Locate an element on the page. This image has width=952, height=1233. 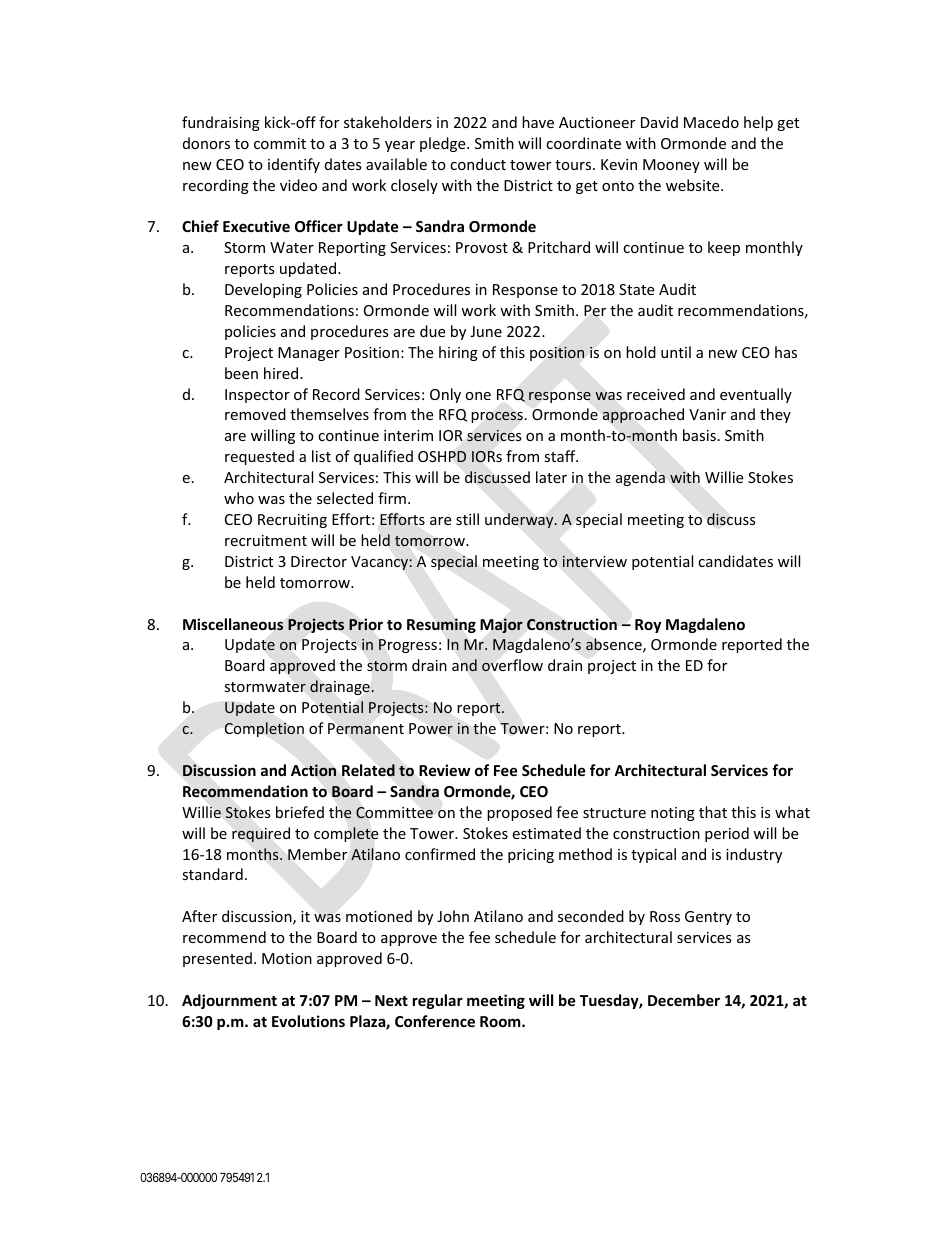
Adjournment is located at coordinates (229, 1001).
